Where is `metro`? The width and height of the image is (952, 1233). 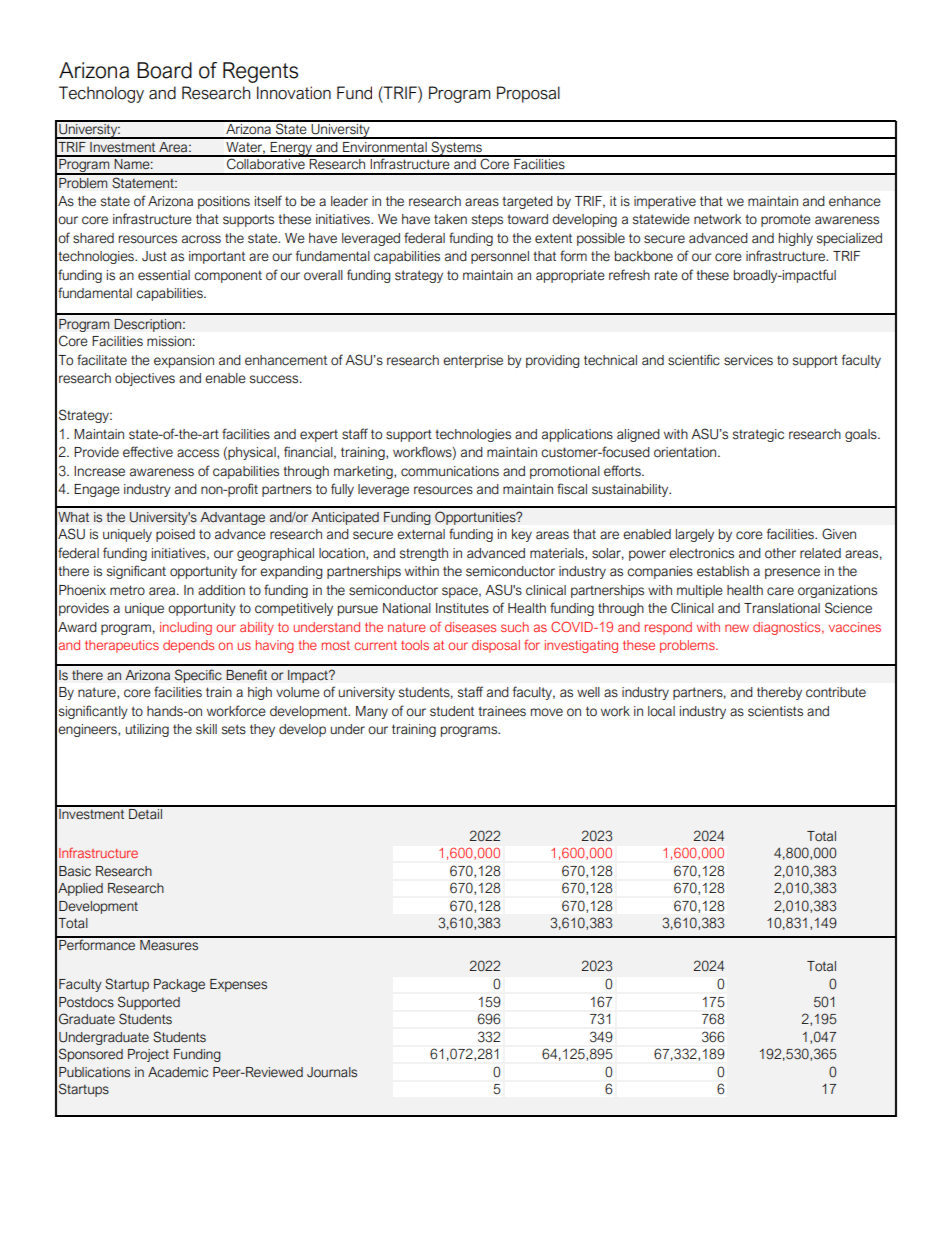 metro is located at coordinates (127, 590).
